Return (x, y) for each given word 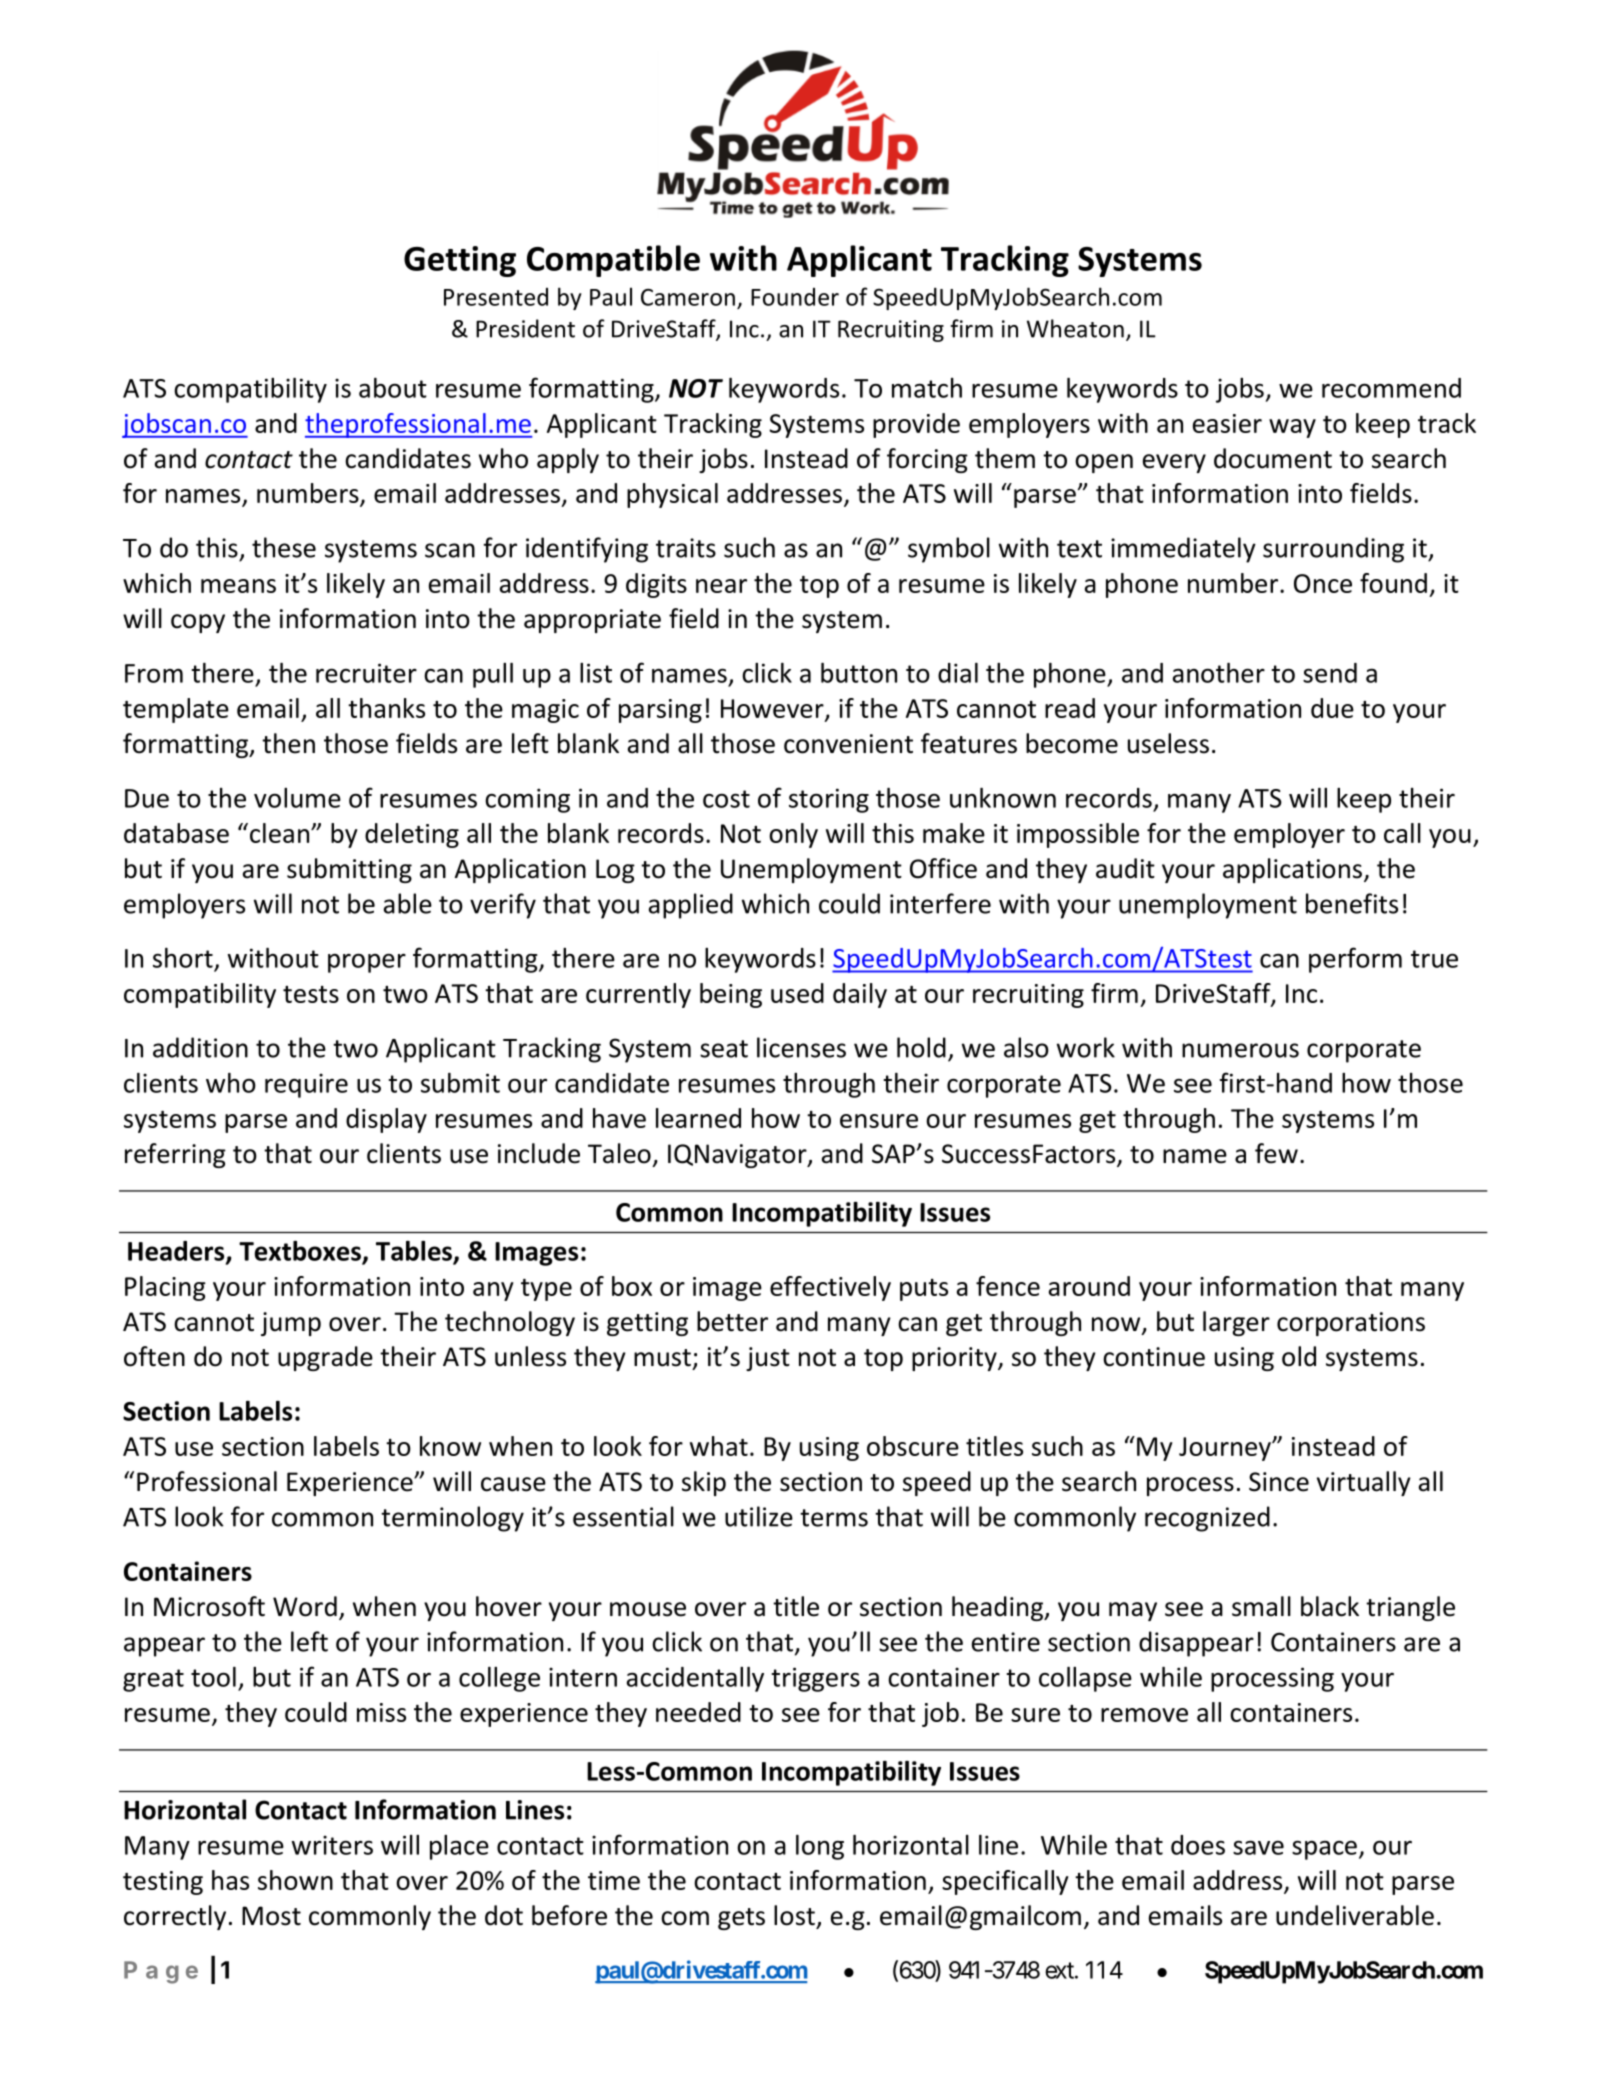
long (820, 1847)
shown (295, 1880)
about (393, 388)
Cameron (688, 297)
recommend (1391, 388)
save (1258, 1847)
